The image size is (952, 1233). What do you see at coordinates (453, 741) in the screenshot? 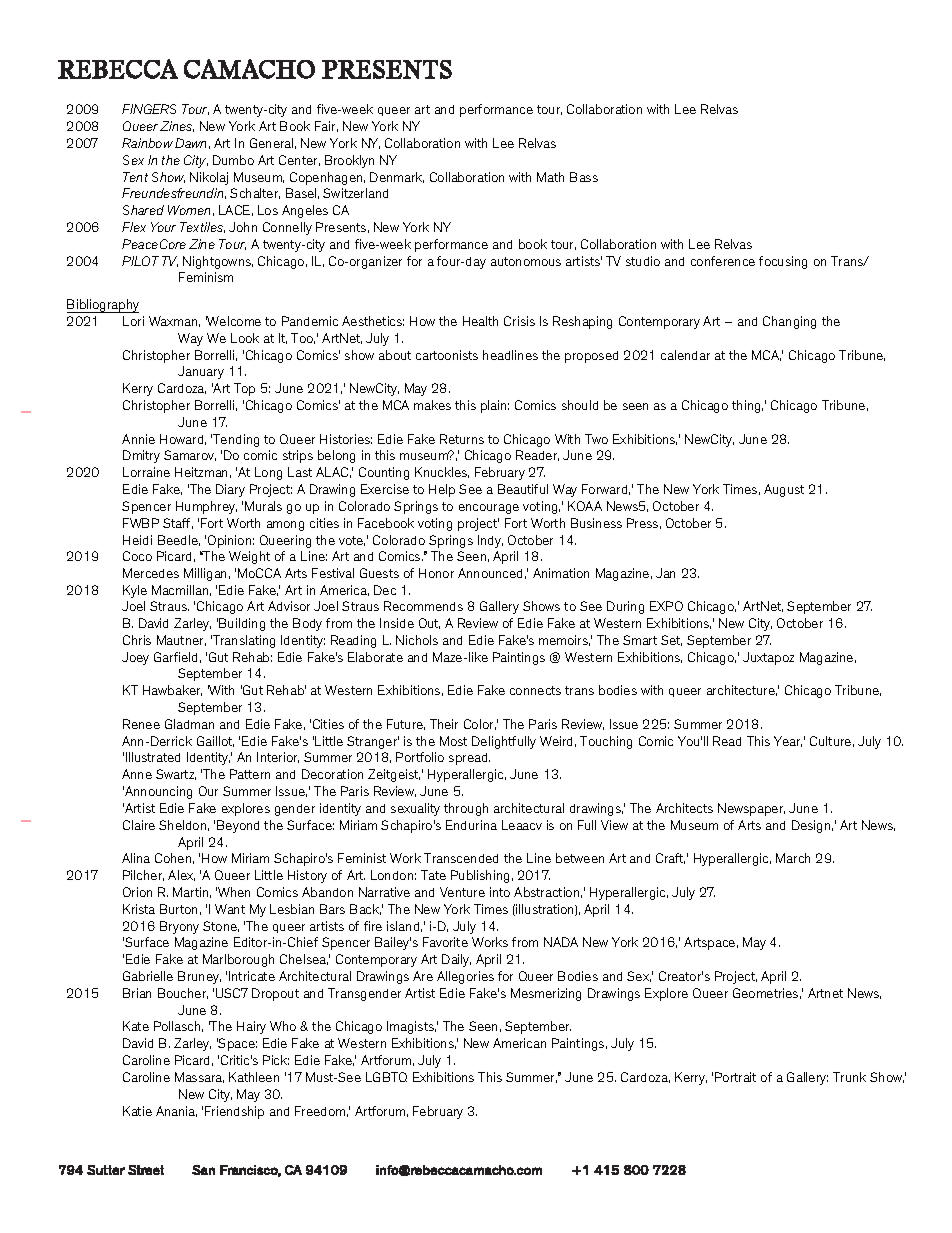
I see `Most` at bounding box center [453, 741].
